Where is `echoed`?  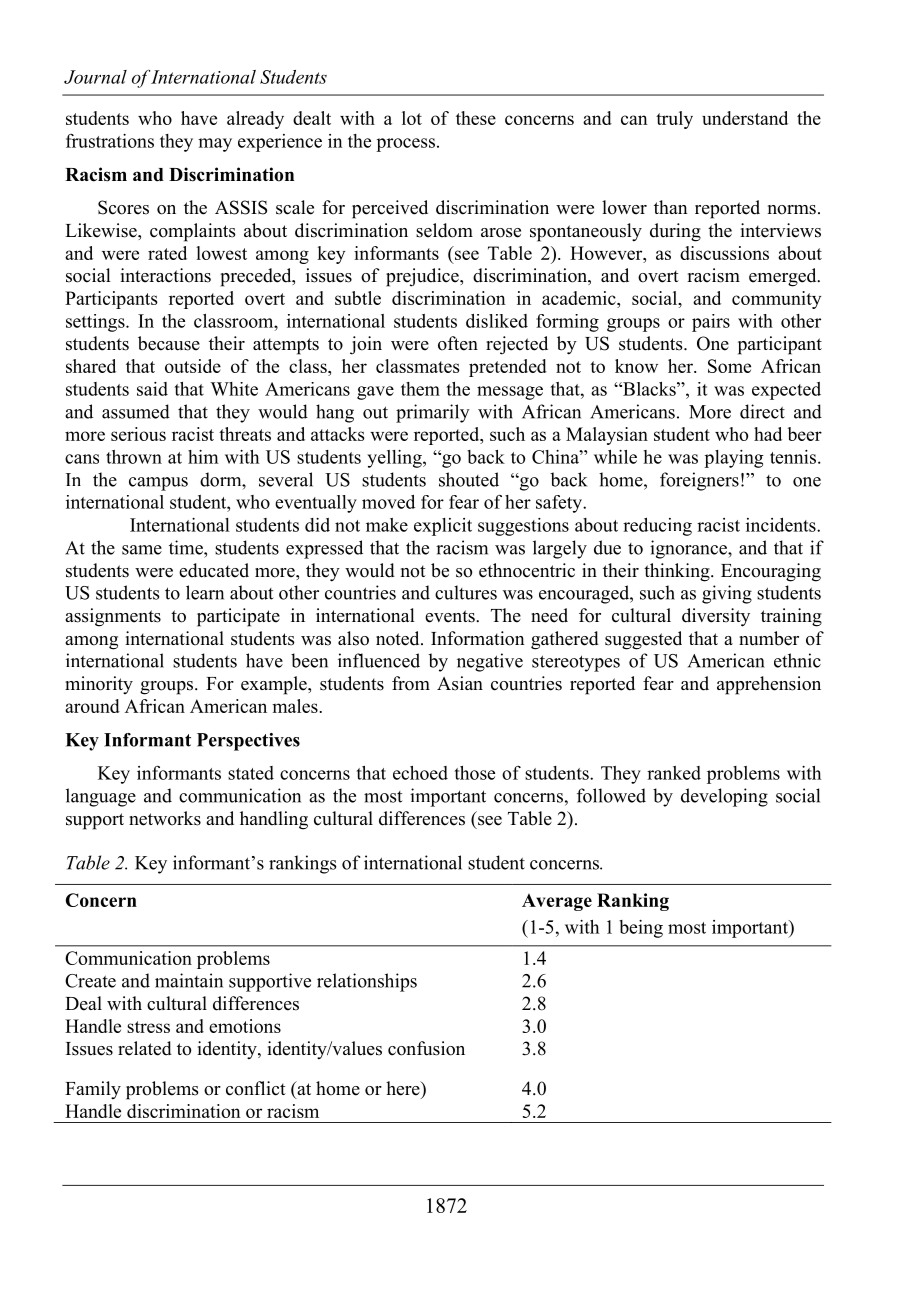 echoed is located at coordinates (420, 773).
